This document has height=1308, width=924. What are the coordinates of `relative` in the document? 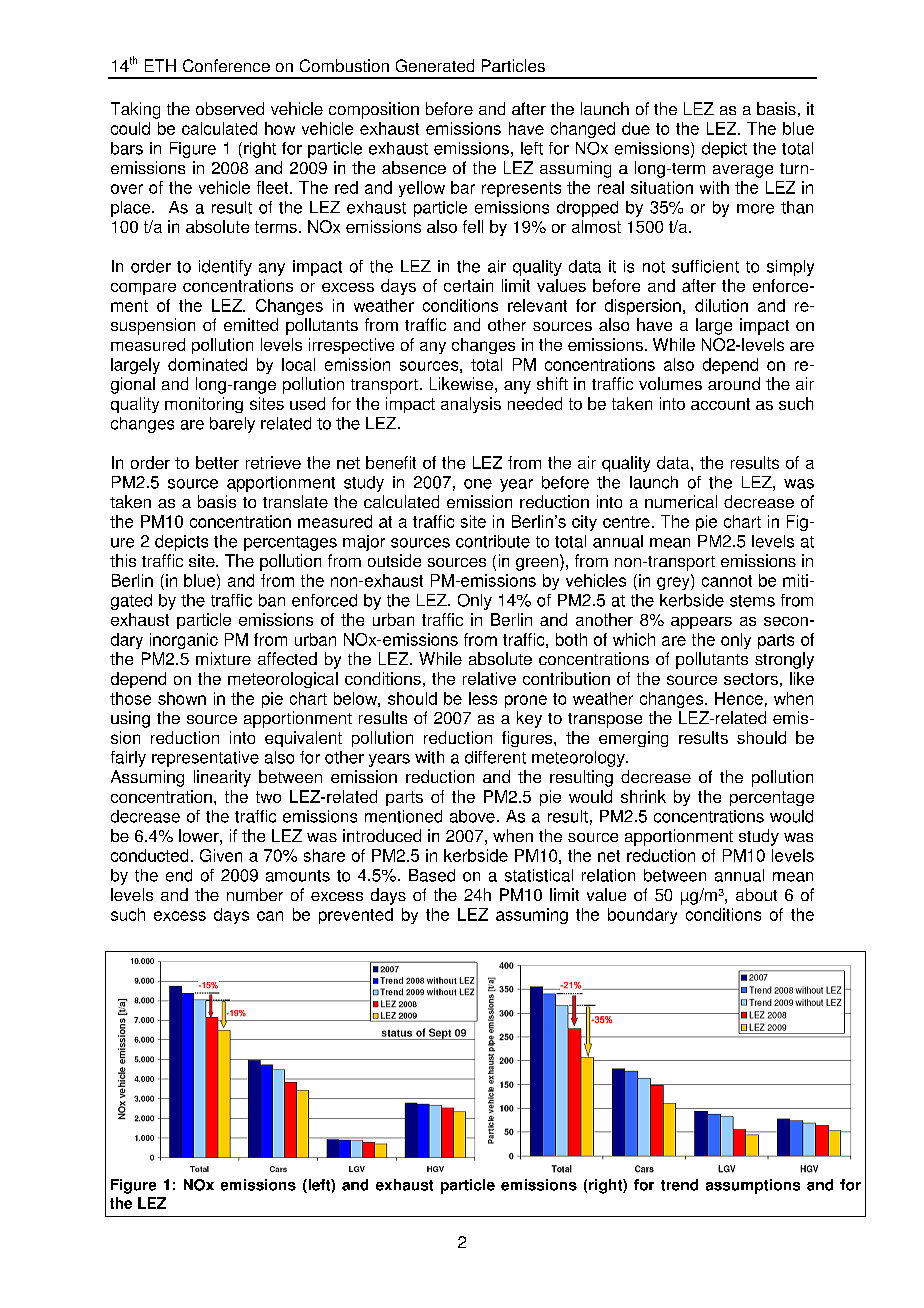 It's located at (489, 678).
